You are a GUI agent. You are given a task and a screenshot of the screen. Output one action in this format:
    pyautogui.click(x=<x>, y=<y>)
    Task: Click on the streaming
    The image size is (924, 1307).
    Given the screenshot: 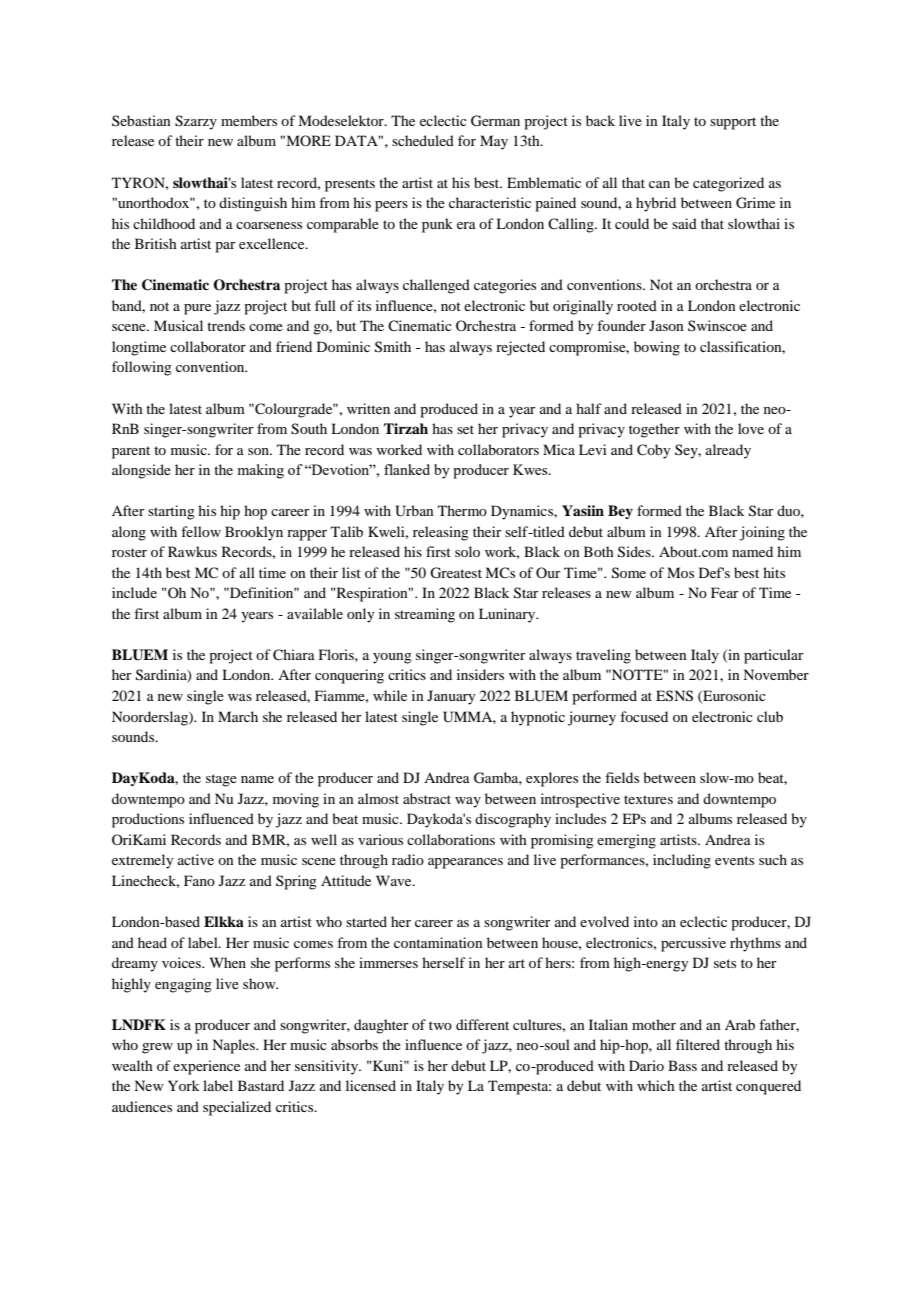 What is the action you would take?
    pyautogui.click(x=425, y=615)
